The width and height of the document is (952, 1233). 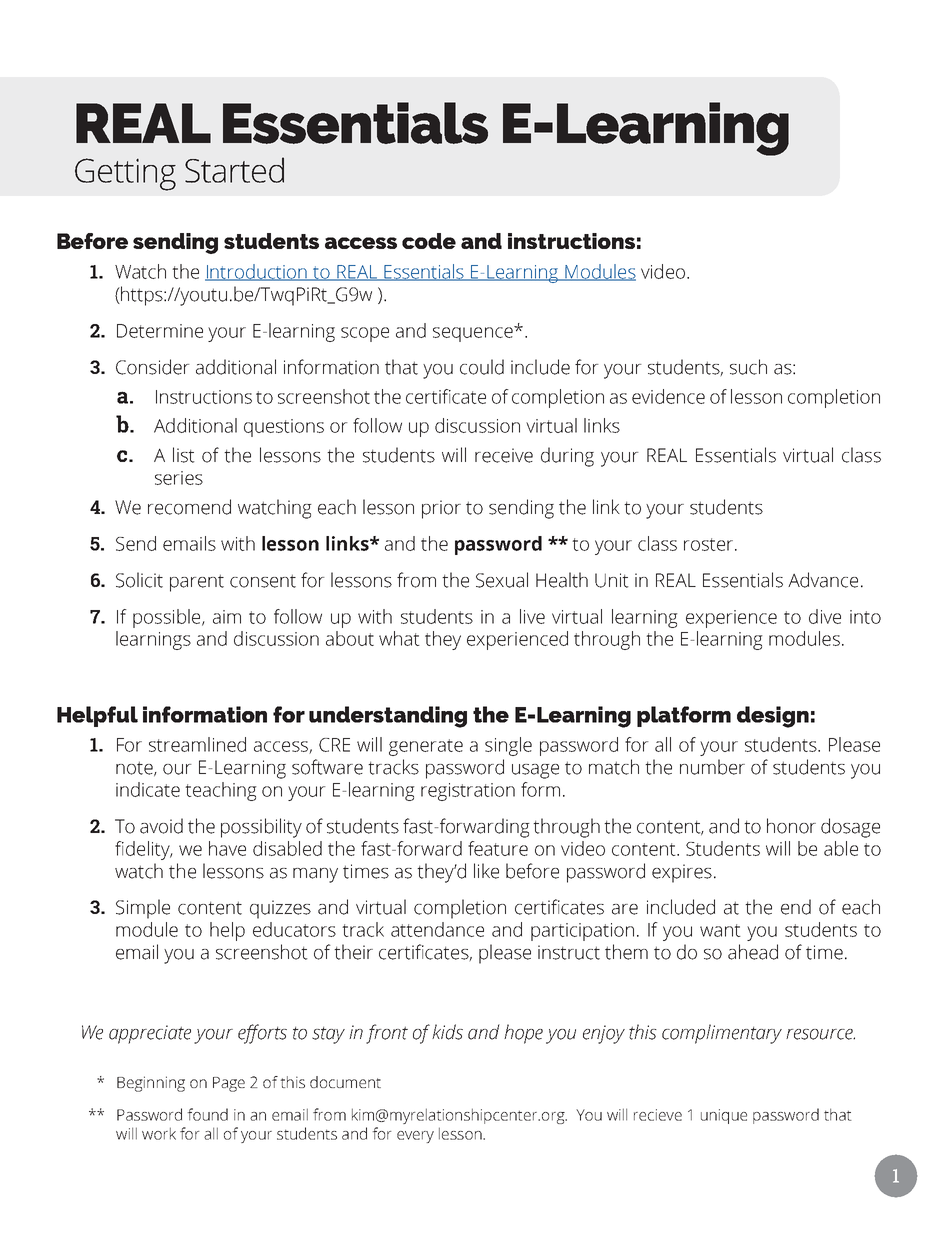 What do you see at coordinates (748, 367) in the document?
I see `such` at bounding box center [748, 367].
